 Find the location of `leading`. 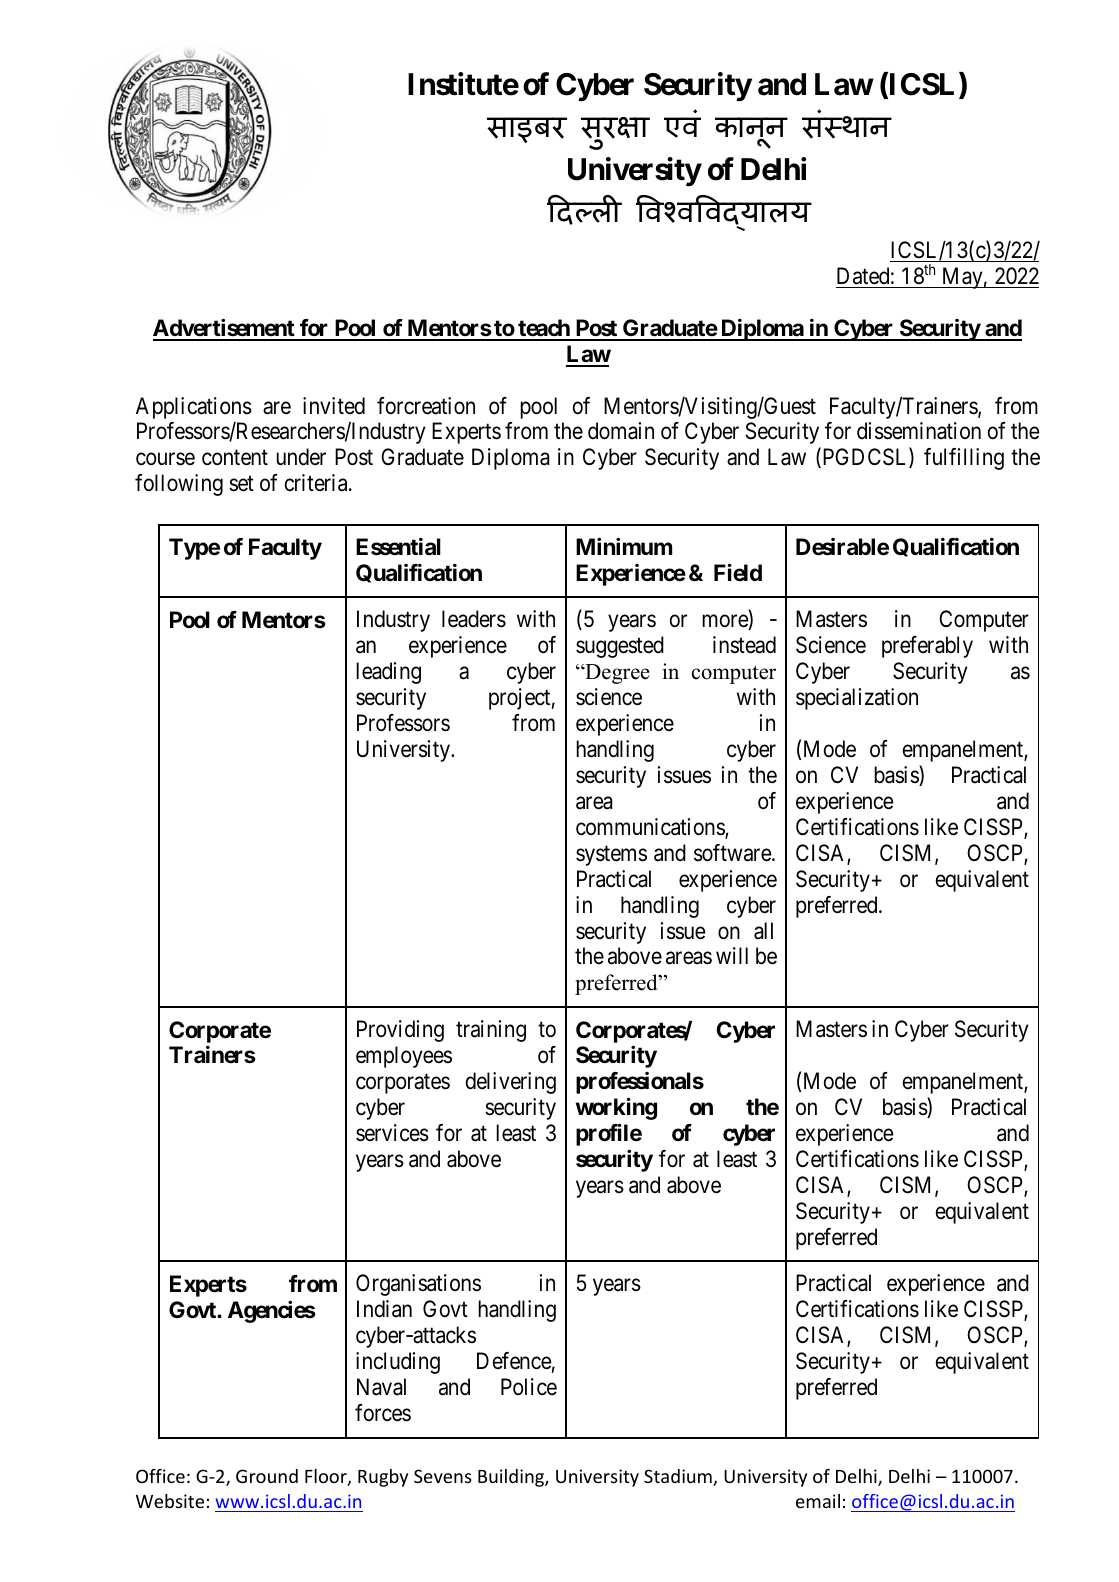

leading is located at coordinates (388, 673).
